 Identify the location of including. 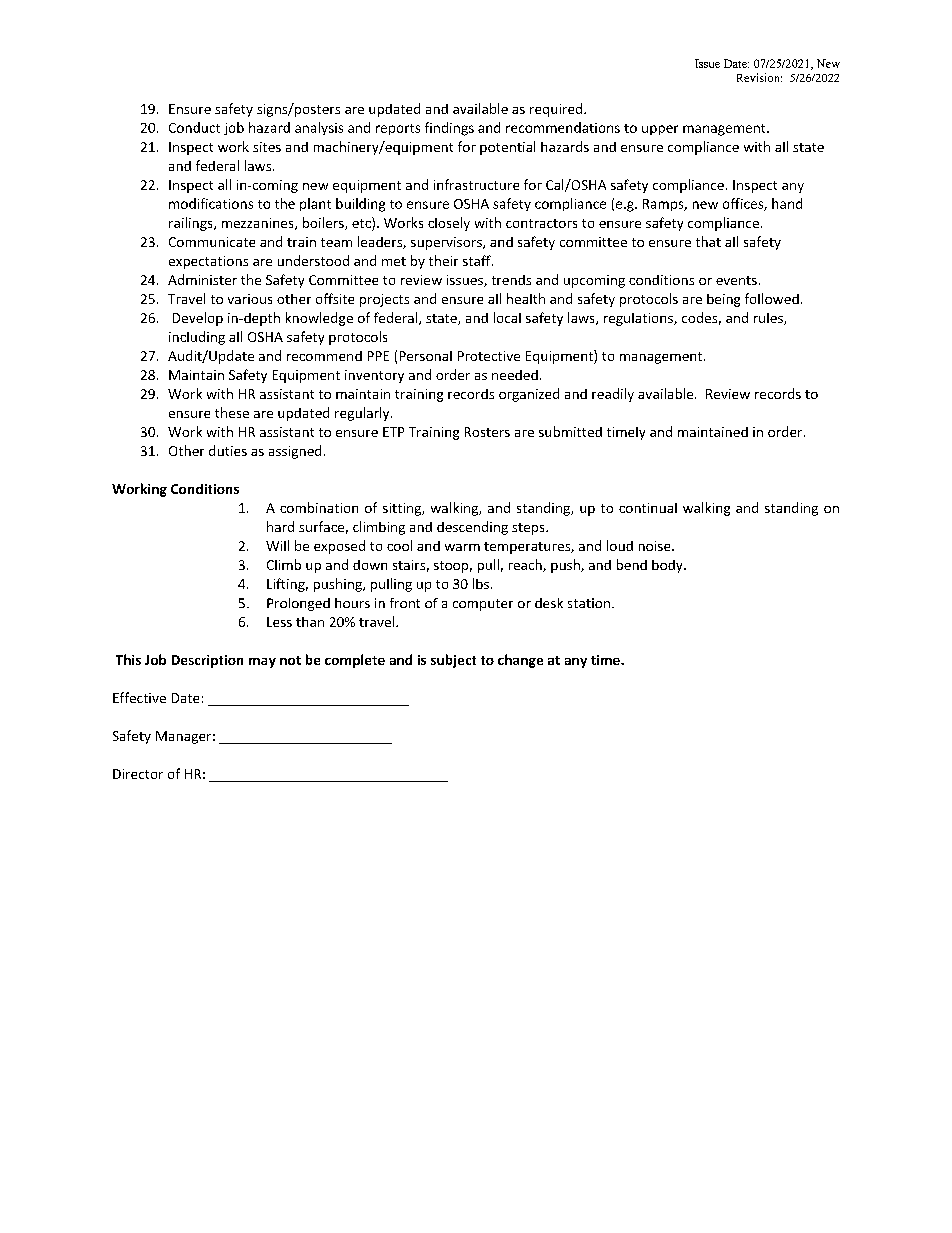
(197, 338).
